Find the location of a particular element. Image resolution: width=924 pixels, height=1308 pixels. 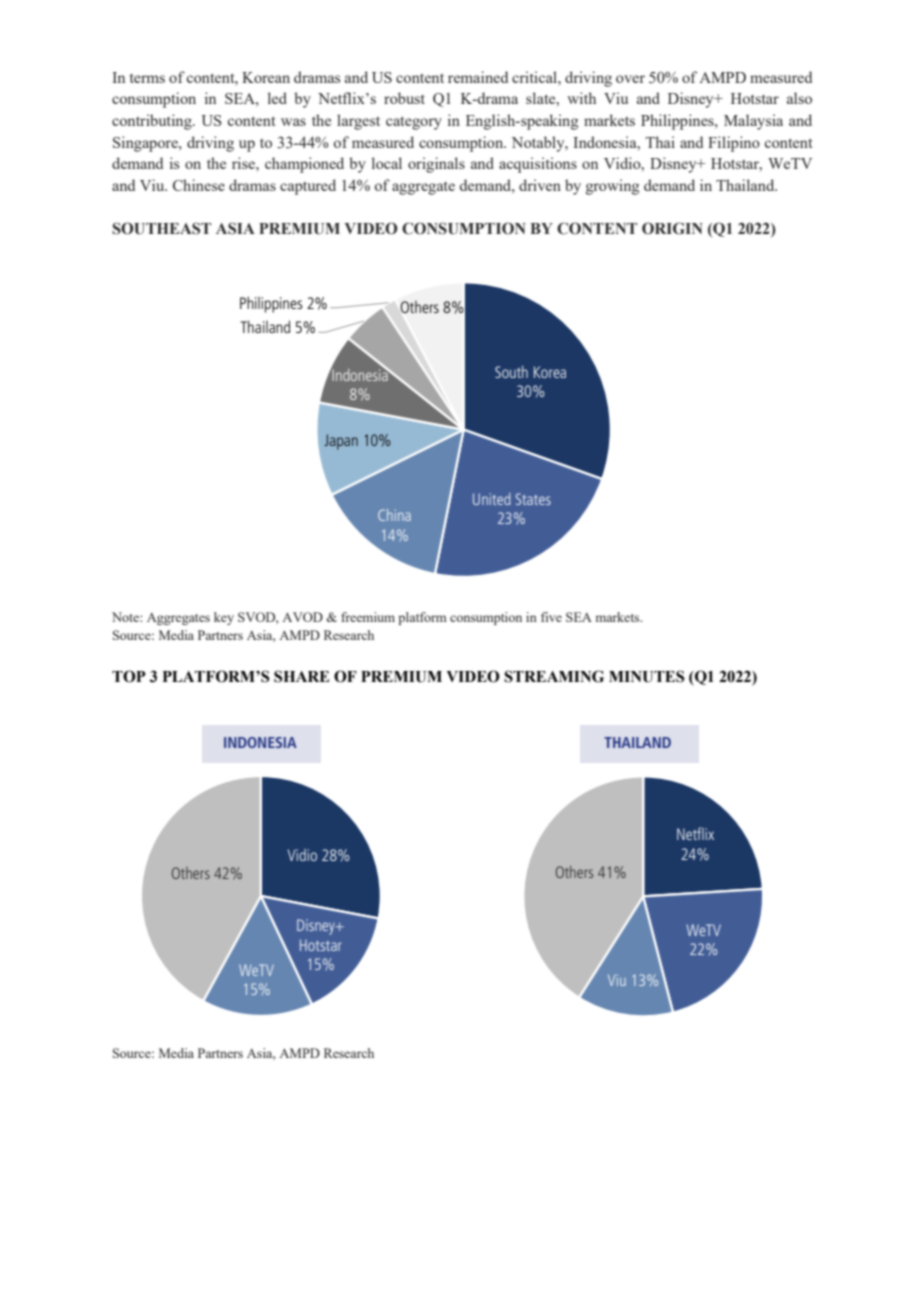

remained is located at coordinates (478, 77).
